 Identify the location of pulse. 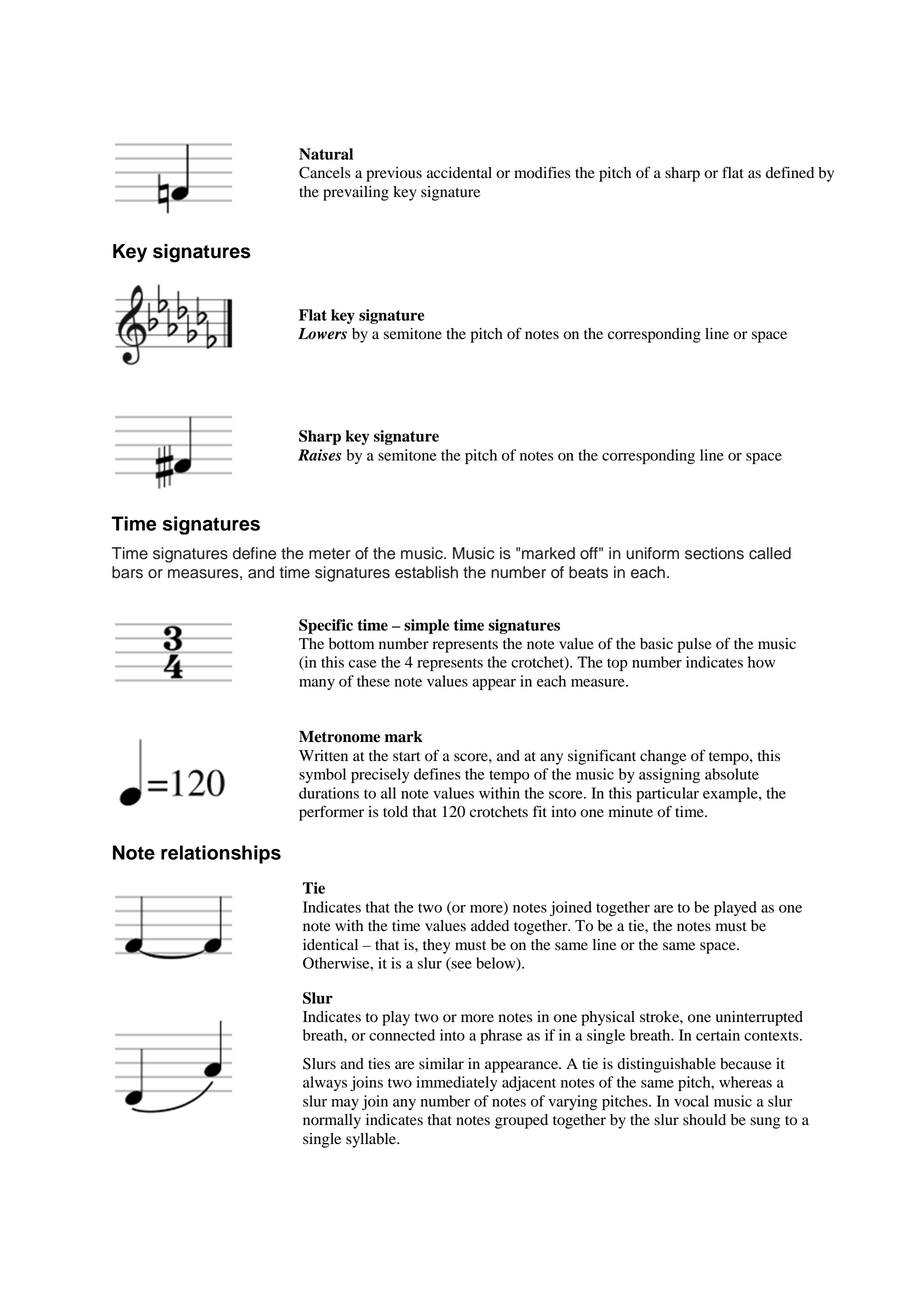
(694, 645).
